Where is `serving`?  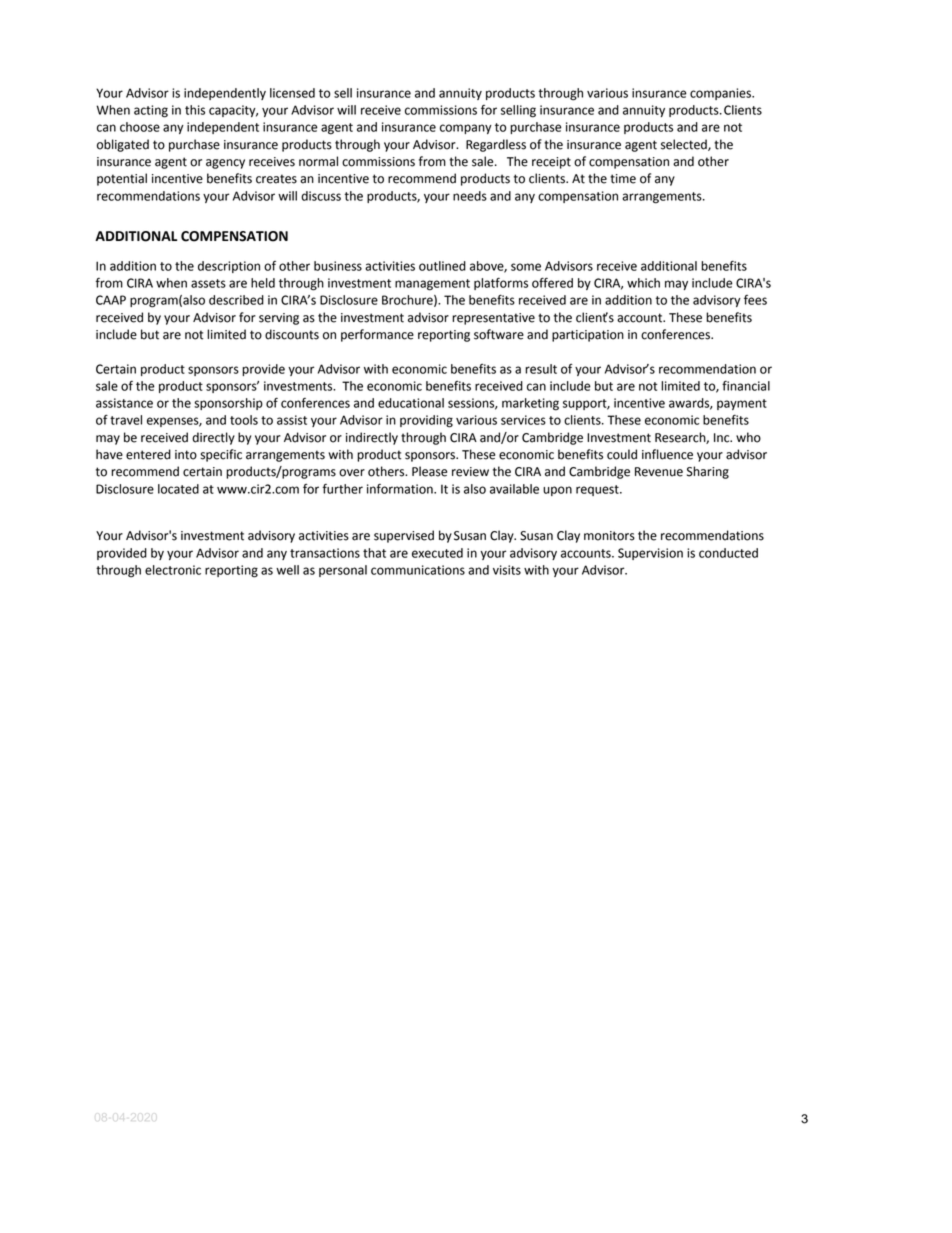
serving is located at coordinates (279, 319).
